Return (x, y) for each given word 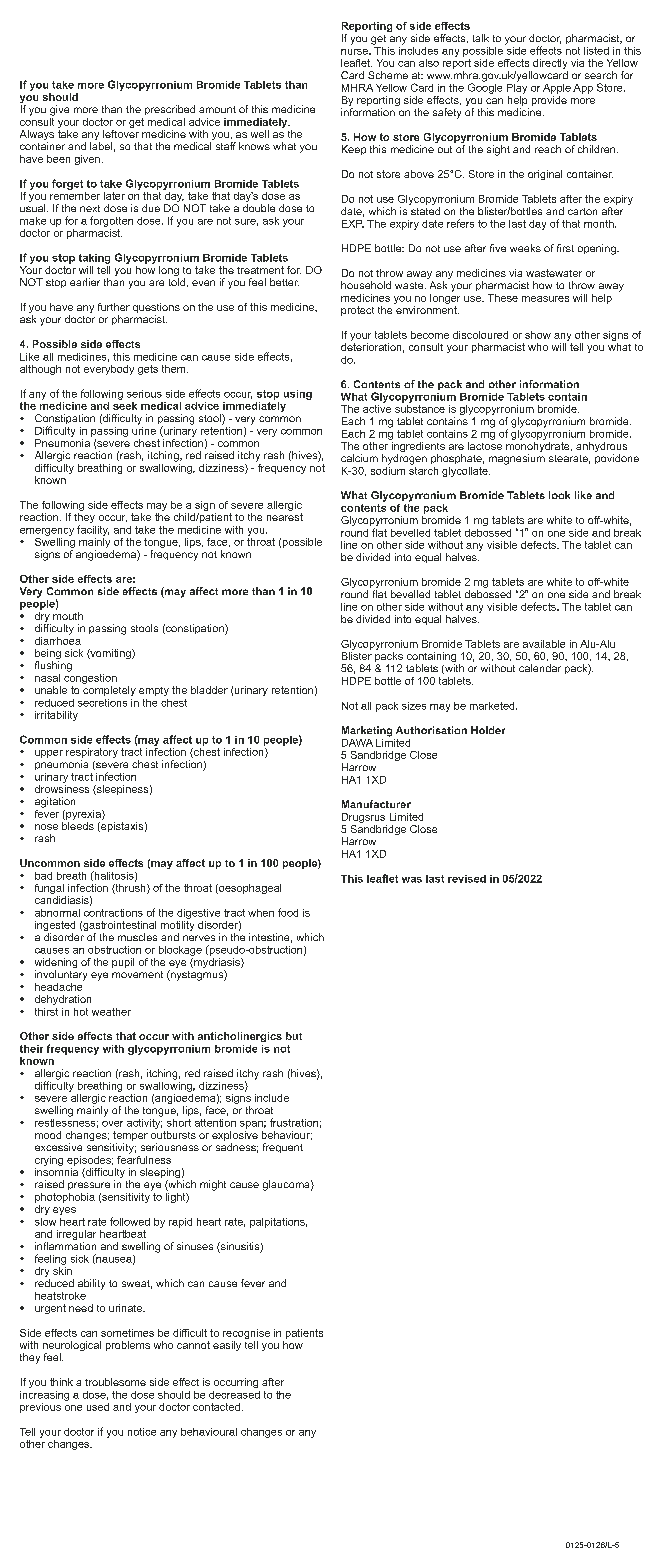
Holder (488, 730)
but (294, 1036)
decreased (234, 1395)
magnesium (517, 459)
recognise (246, 1334)
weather (111, 1012)
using (298, 395)
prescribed (170, 110)
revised (467, 879)
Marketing (367, 731)
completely (109, 691)
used (98, 1407)
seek (125, 404)
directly (549, 65)
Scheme (388, 75)
